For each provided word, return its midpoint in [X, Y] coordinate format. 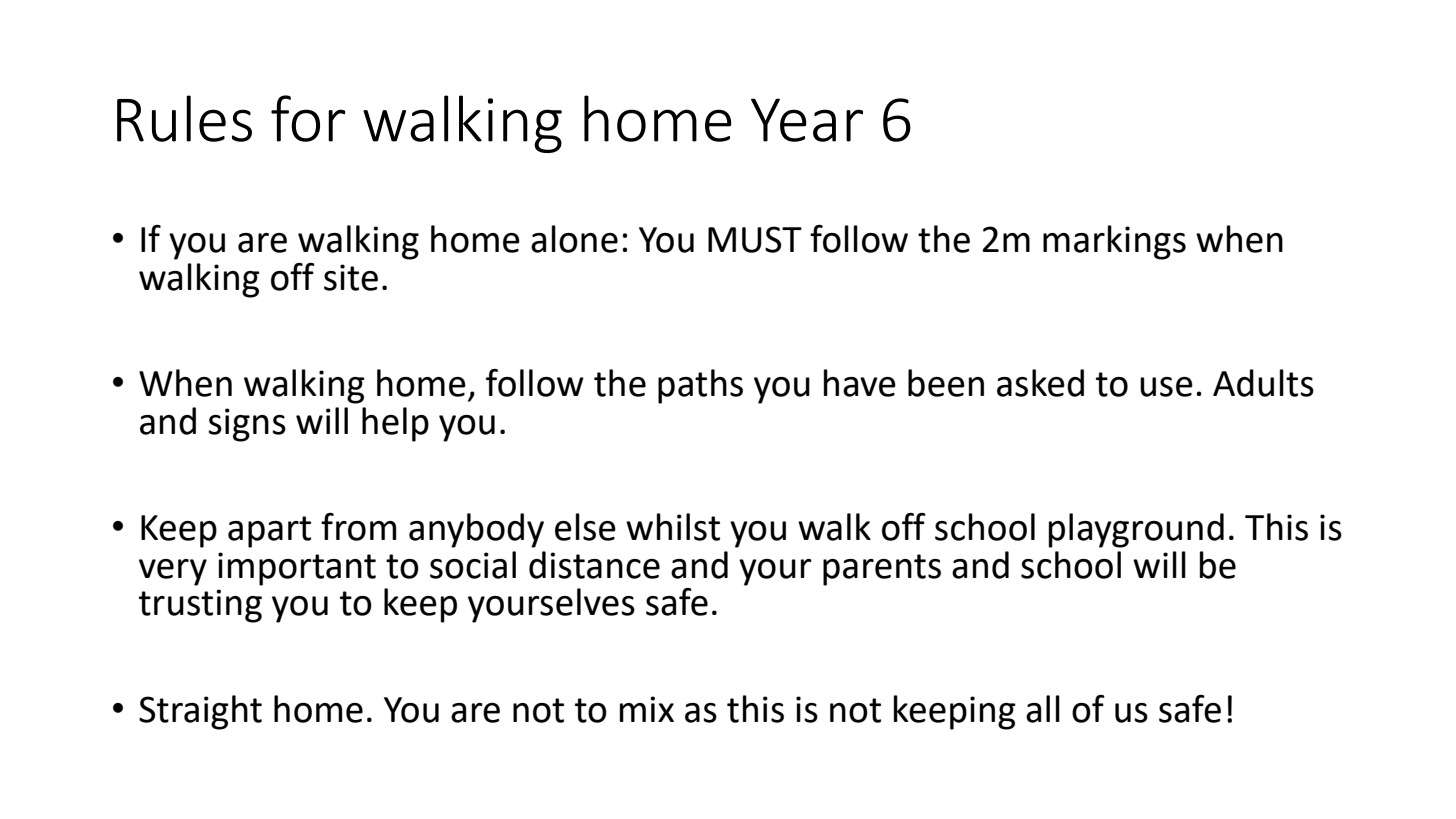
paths [700, 386]
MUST [755, 239]
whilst [673, 527]
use [1166, 387]
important [297, 569]
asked [1040, 383]
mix [647, 709]
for [308, 118]
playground [1136, 530]
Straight [200, 712]
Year [807, 120]
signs [247, 425]
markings [1114, 242]
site [351, 277]
